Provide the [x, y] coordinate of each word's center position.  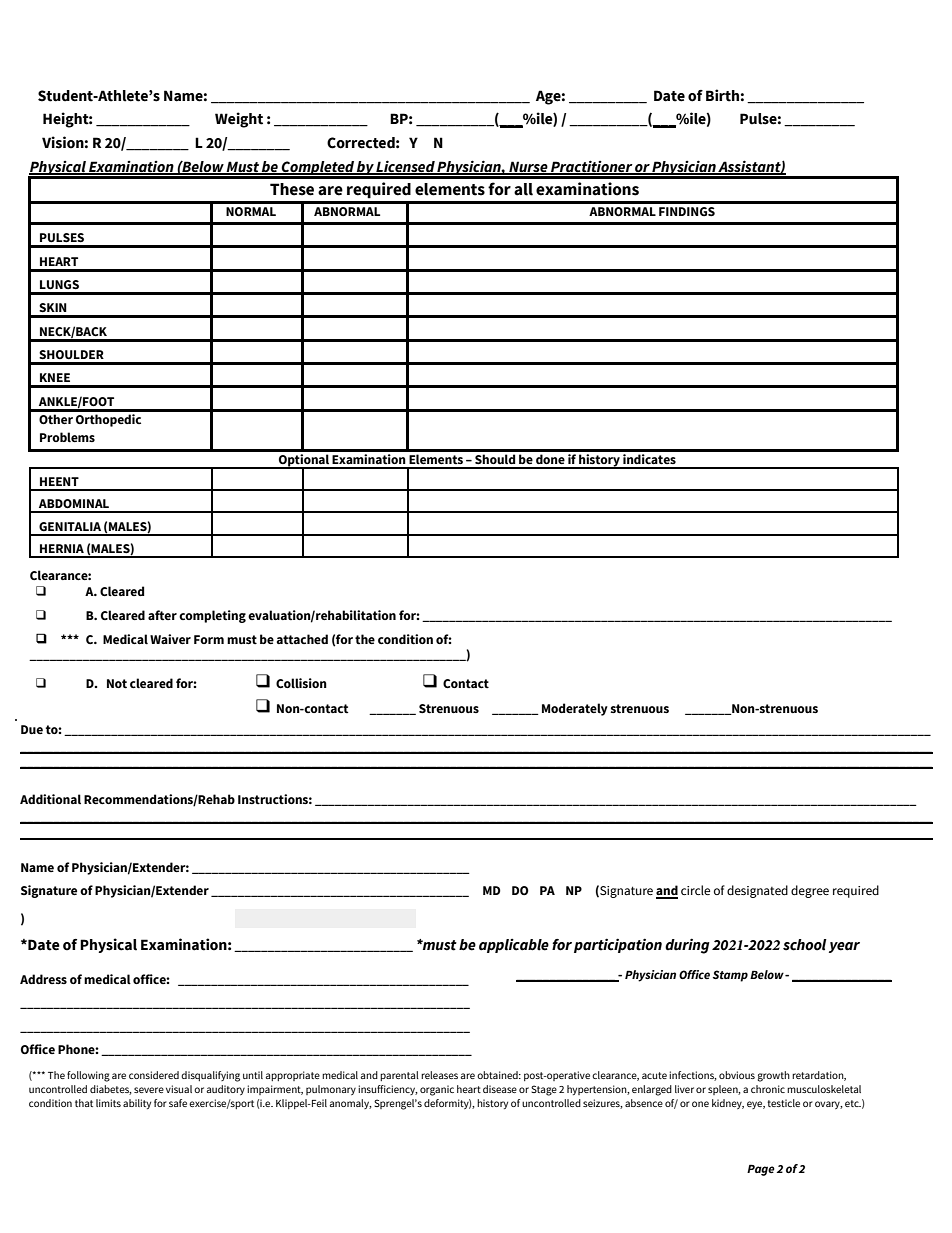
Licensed [406, 167]
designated [757, 891]
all [523, 189]
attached [302, 639]
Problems [67, 437]
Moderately [575, 709]
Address [43, 979]
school [805, 945]
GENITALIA [70, 526]
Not [117, 684]
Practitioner [591, 167]
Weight [239, 120]
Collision [301, 683]
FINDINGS [687, 212]
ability [137, 1104]
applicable [514, 946]
